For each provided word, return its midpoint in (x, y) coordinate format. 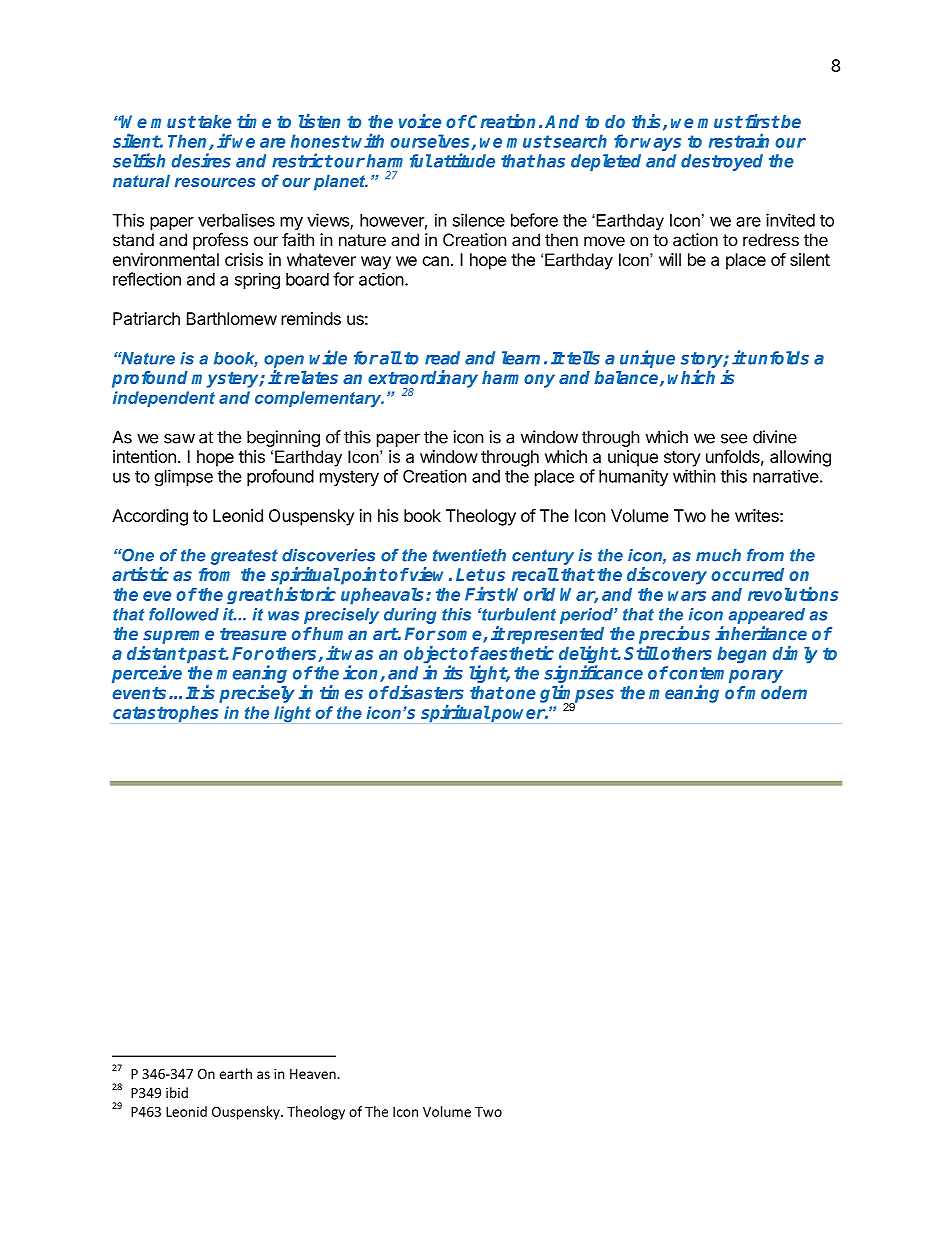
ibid (177, 1092)
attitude (464, 160)
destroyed (722, 162)
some (460, 636)
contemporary (725, 676)
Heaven (313, 1074)
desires (201, 160)
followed (184, 614)
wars (687, 596)
